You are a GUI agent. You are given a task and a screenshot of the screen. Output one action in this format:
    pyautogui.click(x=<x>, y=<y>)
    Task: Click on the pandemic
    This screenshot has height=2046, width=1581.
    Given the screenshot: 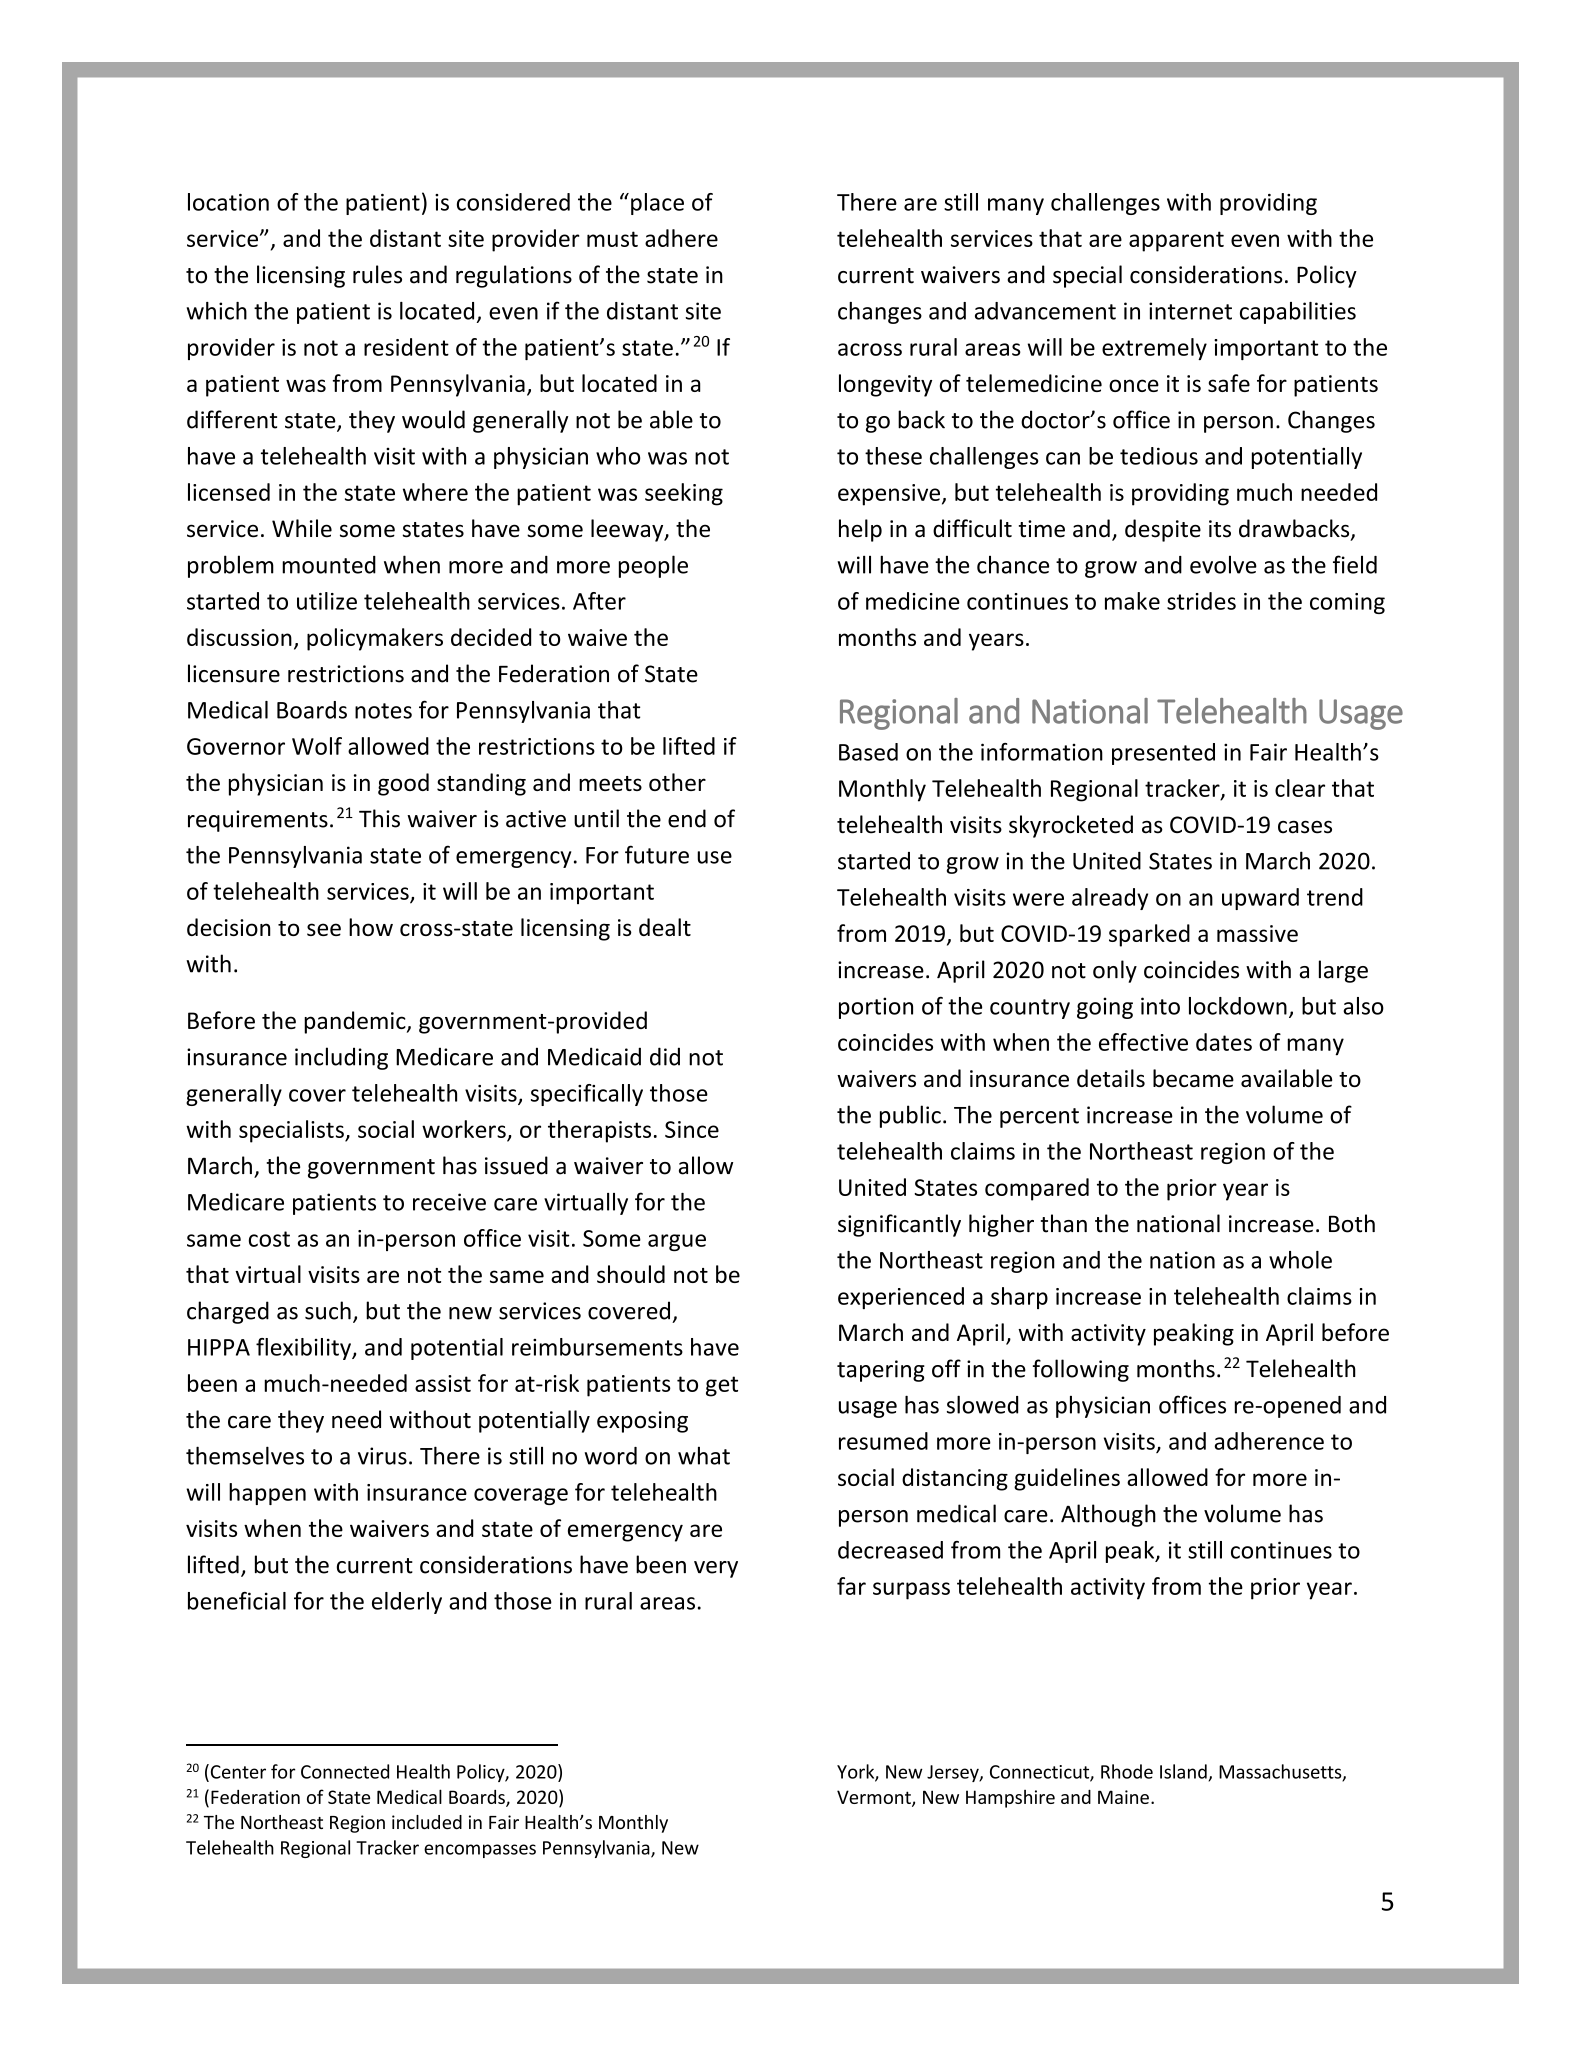 What is the action you would take?
    pyautogui.click(x=356, y=1022)
